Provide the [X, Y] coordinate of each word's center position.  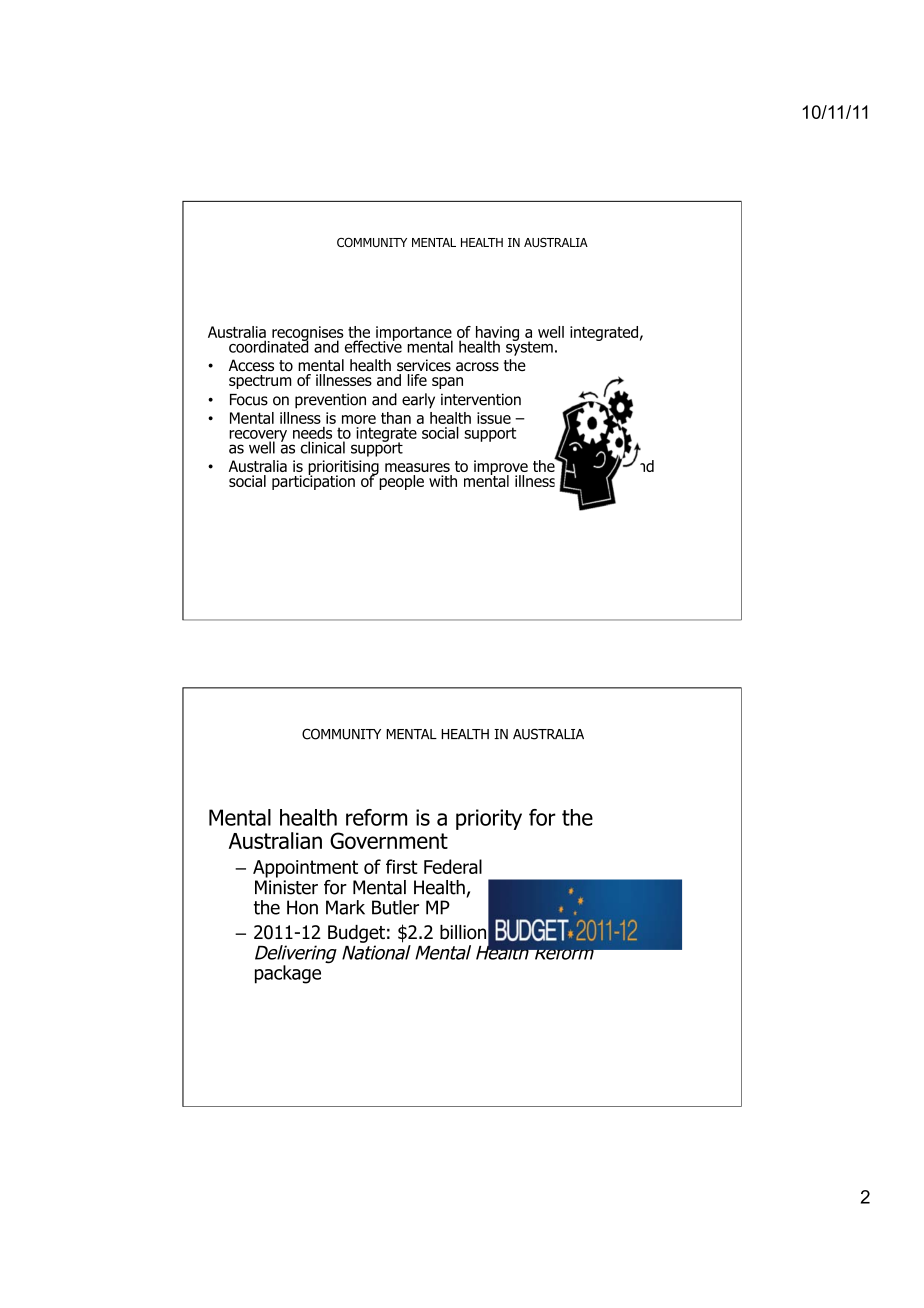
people [400, 481]
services [424, 365]
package [288, 974]
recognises [308, 334]
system [529, 347]
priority [489, 819]
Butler [395, 907]
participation [313, 481]
